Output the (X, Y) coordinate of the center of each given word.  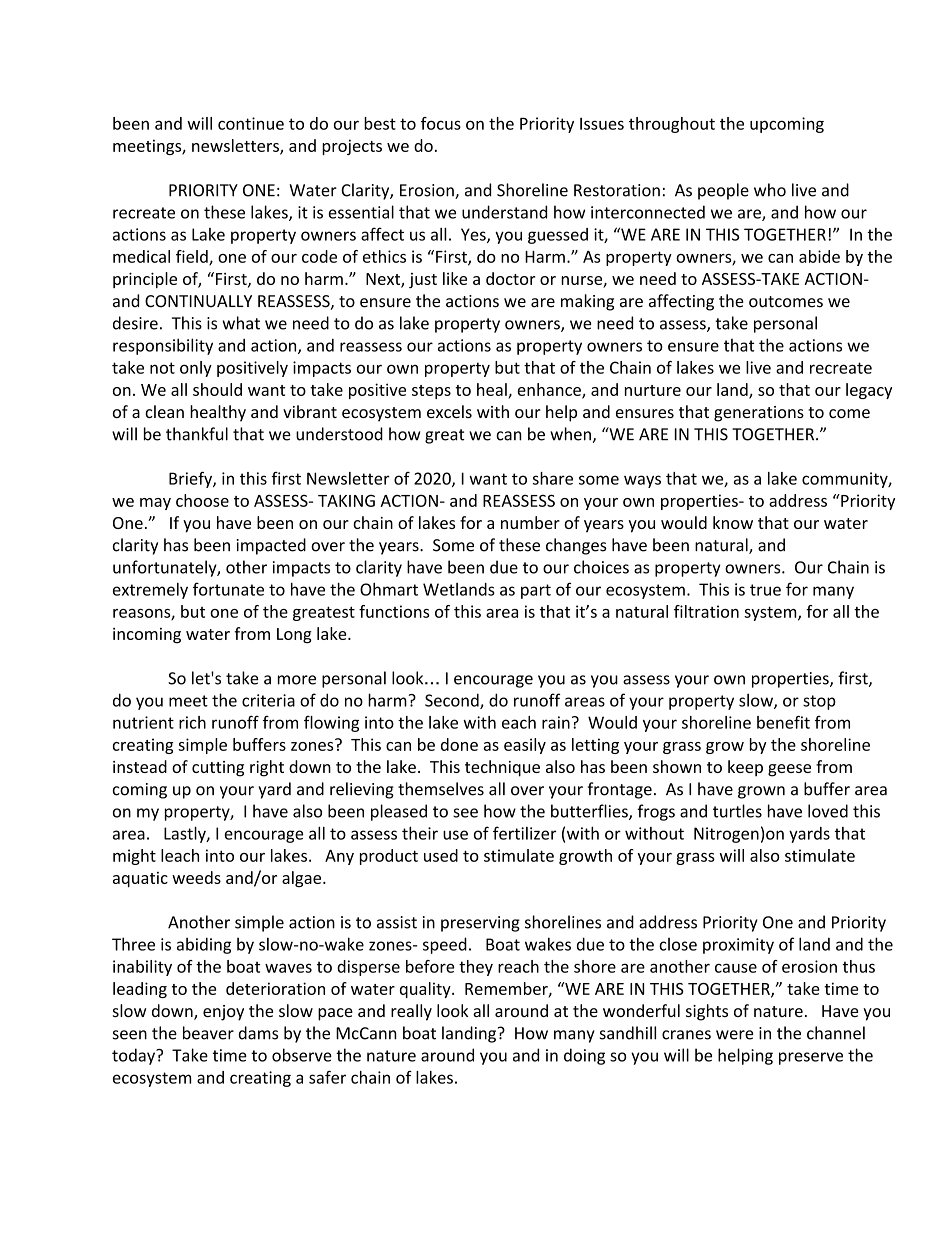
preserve (811, 1058)
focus (441, 123)
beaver (208, 1033)
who (770, 190)
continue (251, 123)
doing (584, 1056)
